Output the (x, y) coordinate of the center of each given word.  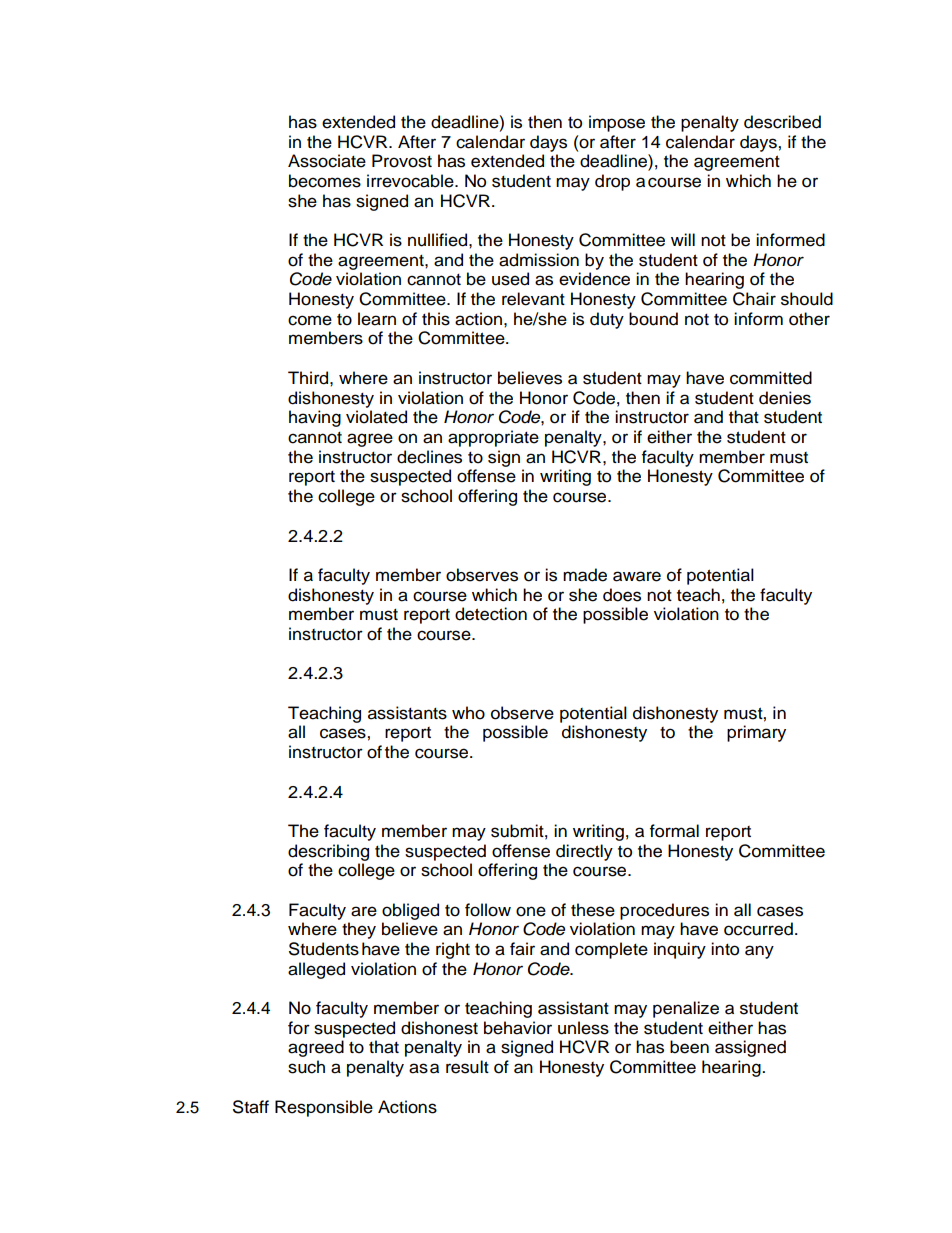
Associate (327, 161)
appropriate (493, 438)
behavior (518, 1028)
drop (612, 182)
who (468, 713)
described (782, 122)
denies (785, 398)
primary (756, 733)
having (315, 418)
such (306, 1067)
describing (328, 852)
